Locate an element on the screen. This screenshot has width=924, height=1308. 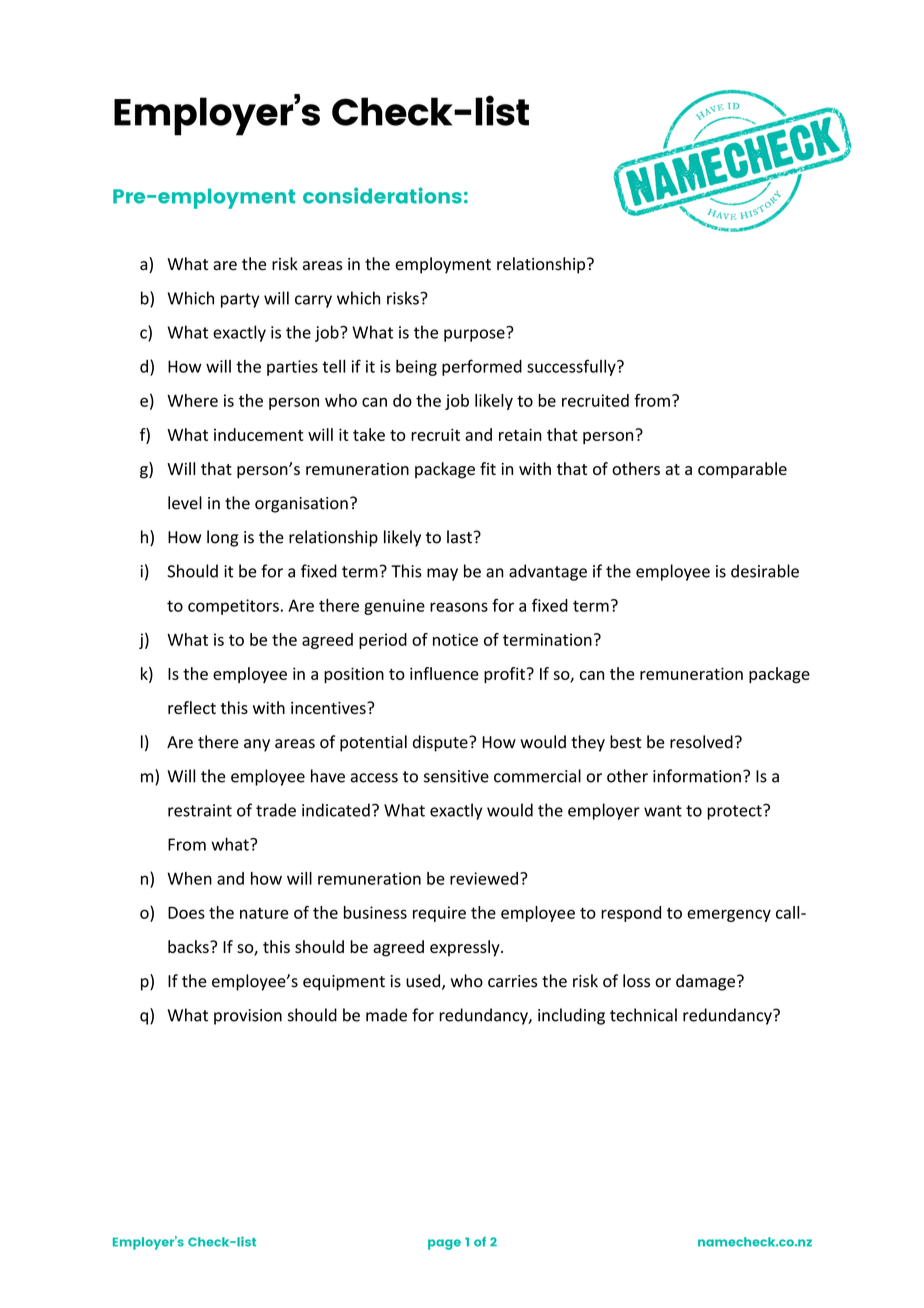
provision is located at coordinates (248, 1017).
